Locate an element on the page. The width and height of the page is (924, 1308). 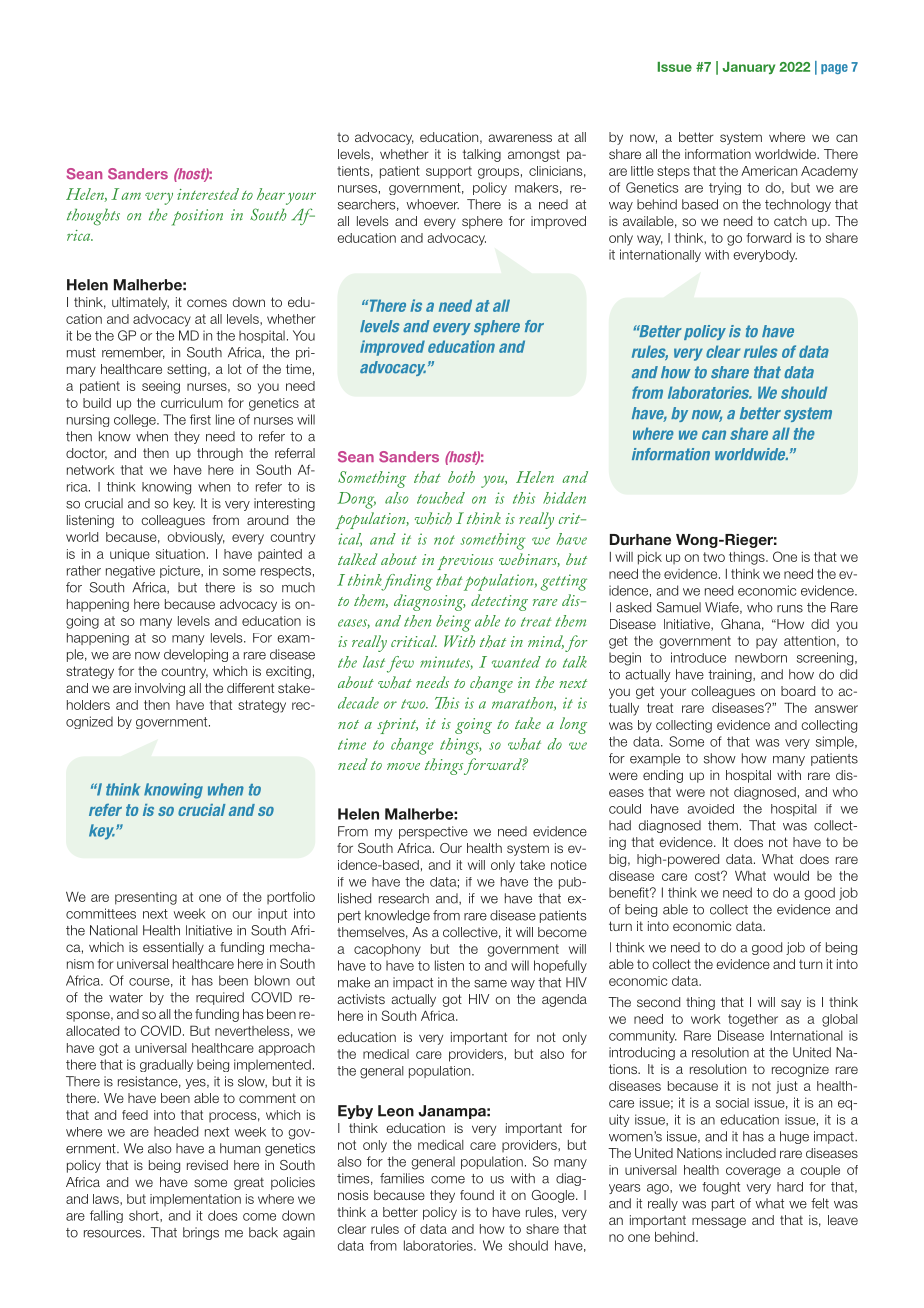
interested is located at coordinates (208, 194).
